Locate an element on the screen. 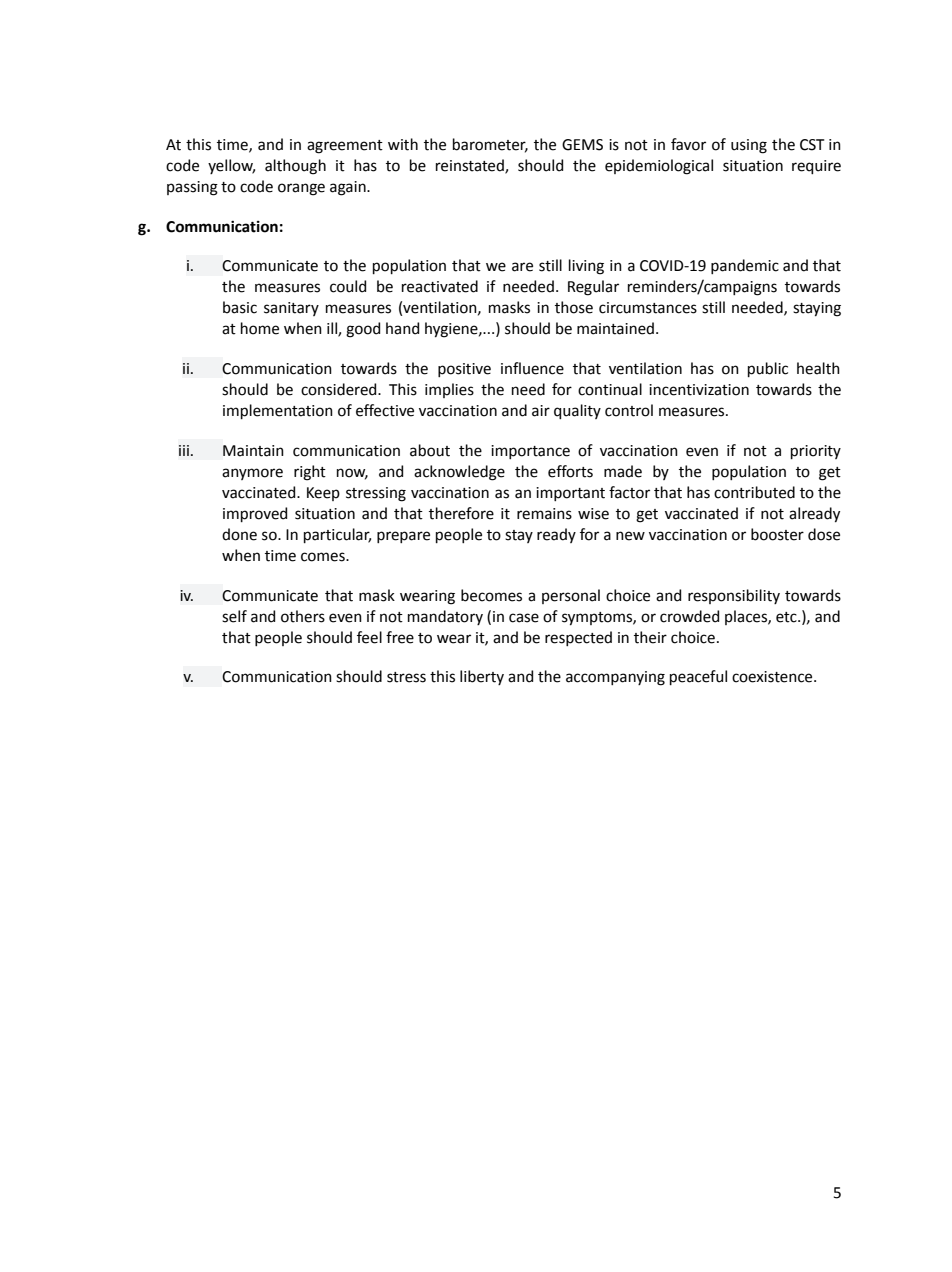 The image size is (952, 1272). using is located at coordinates (749, 146).
